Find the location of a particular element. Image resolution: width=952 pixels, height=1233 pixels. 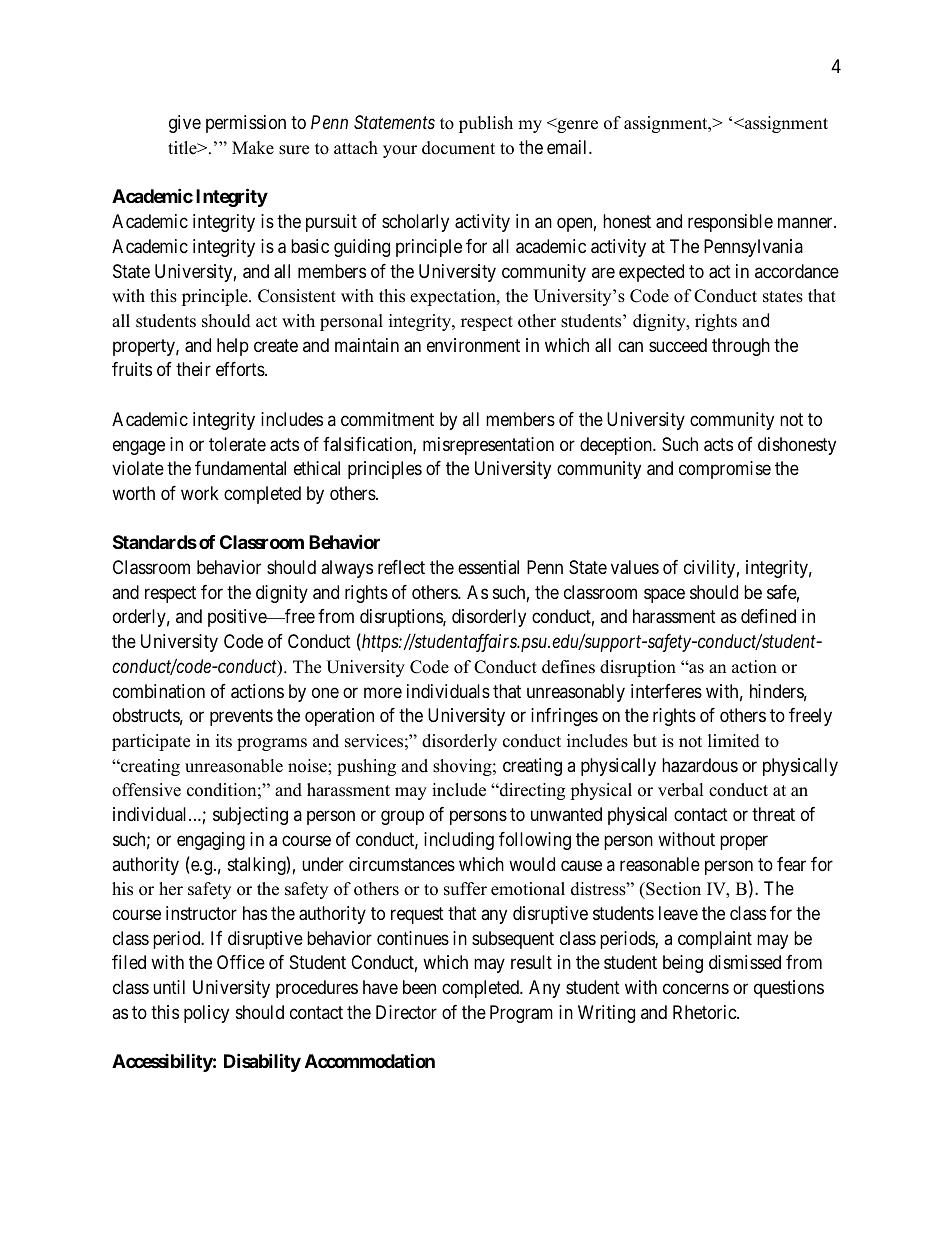

compromise is located at coordinates (725, 470).
